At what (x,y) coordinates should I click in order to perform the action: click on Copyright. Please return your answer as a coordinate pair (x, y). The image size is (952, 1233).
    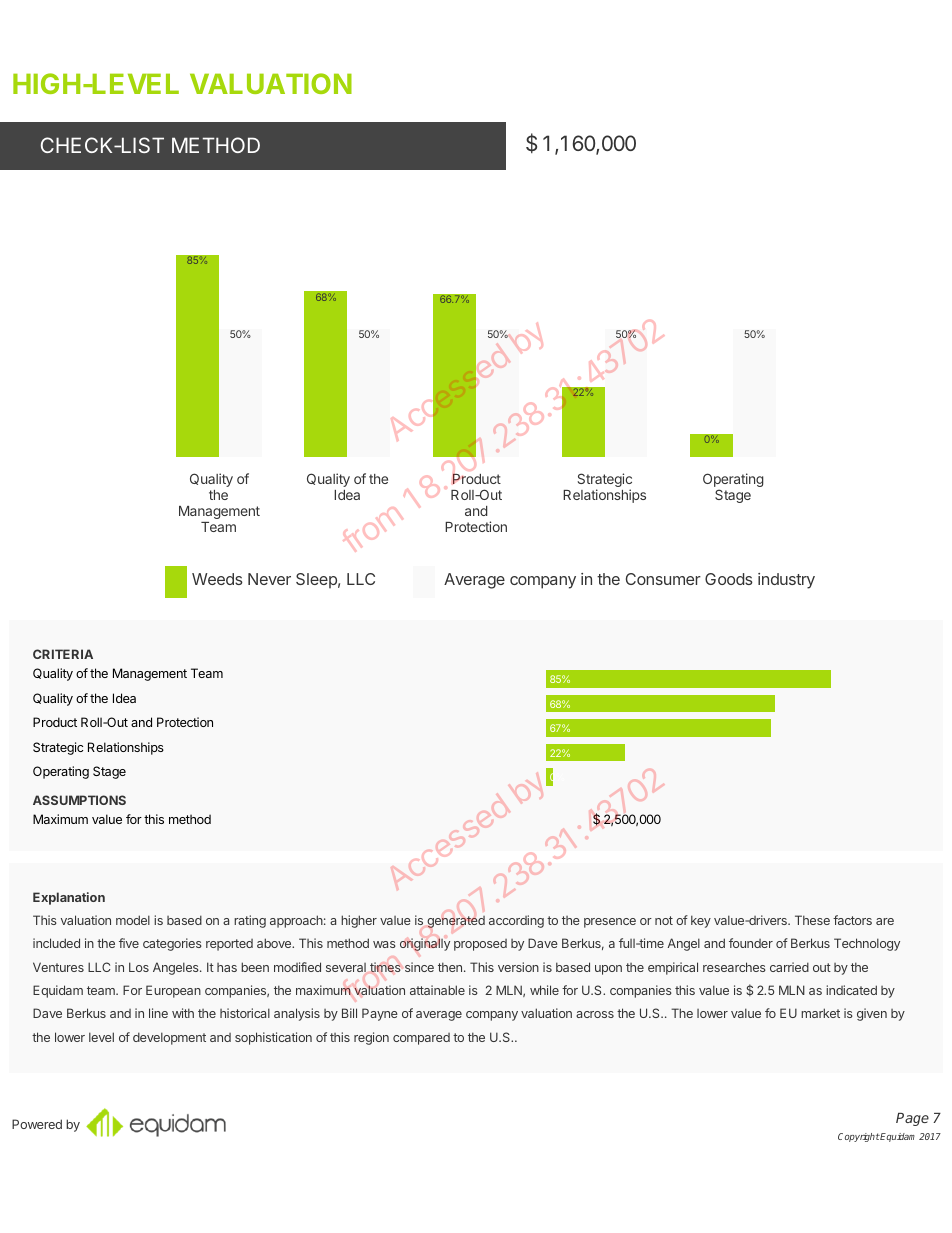
    Looking at the image, I should click on (859, 1137).
